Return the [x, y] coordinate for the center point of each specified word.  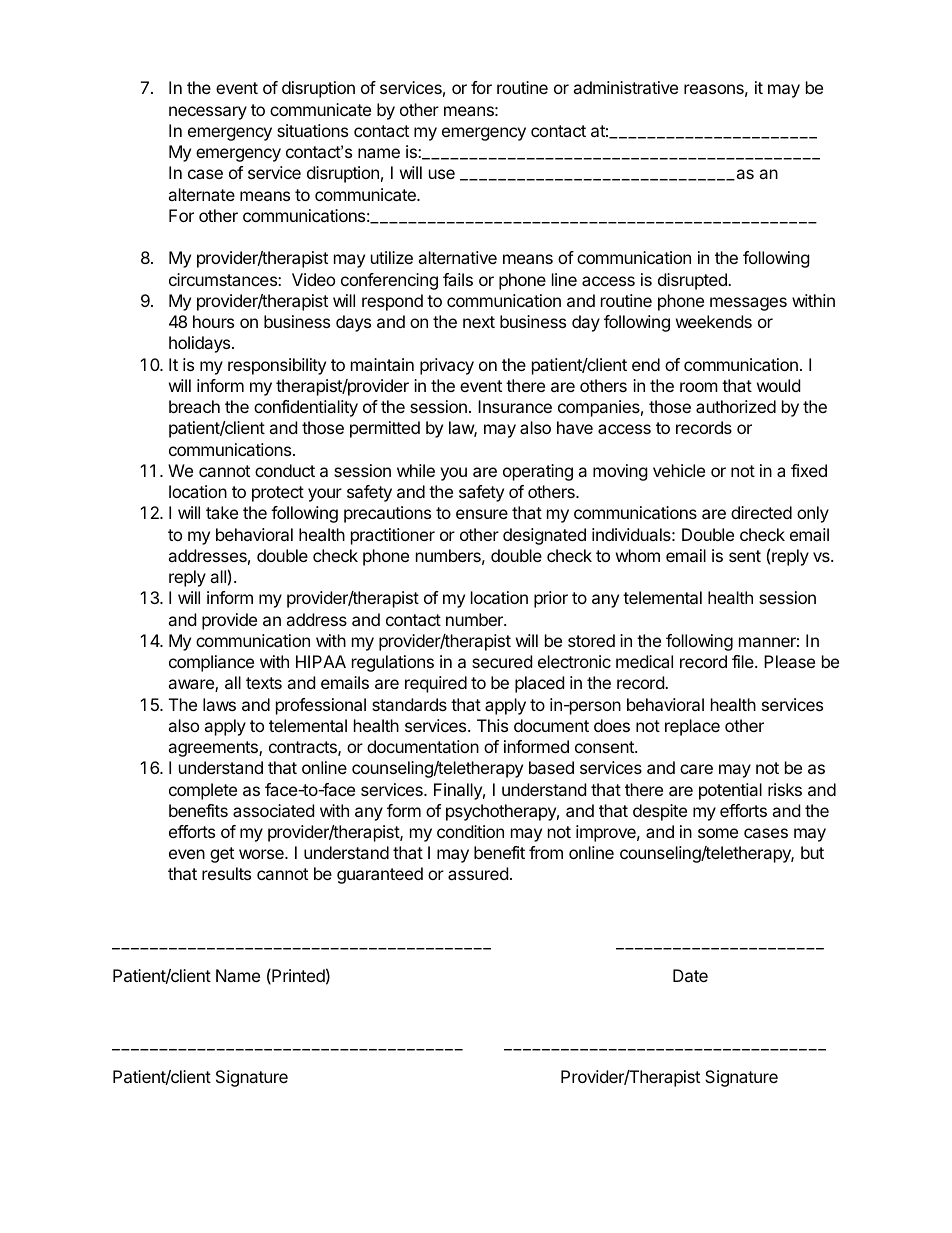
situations [312, 130]
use [442, 174]
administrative [625, 87]
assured [478, 873]
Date [690, 975]
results [226, 873]
